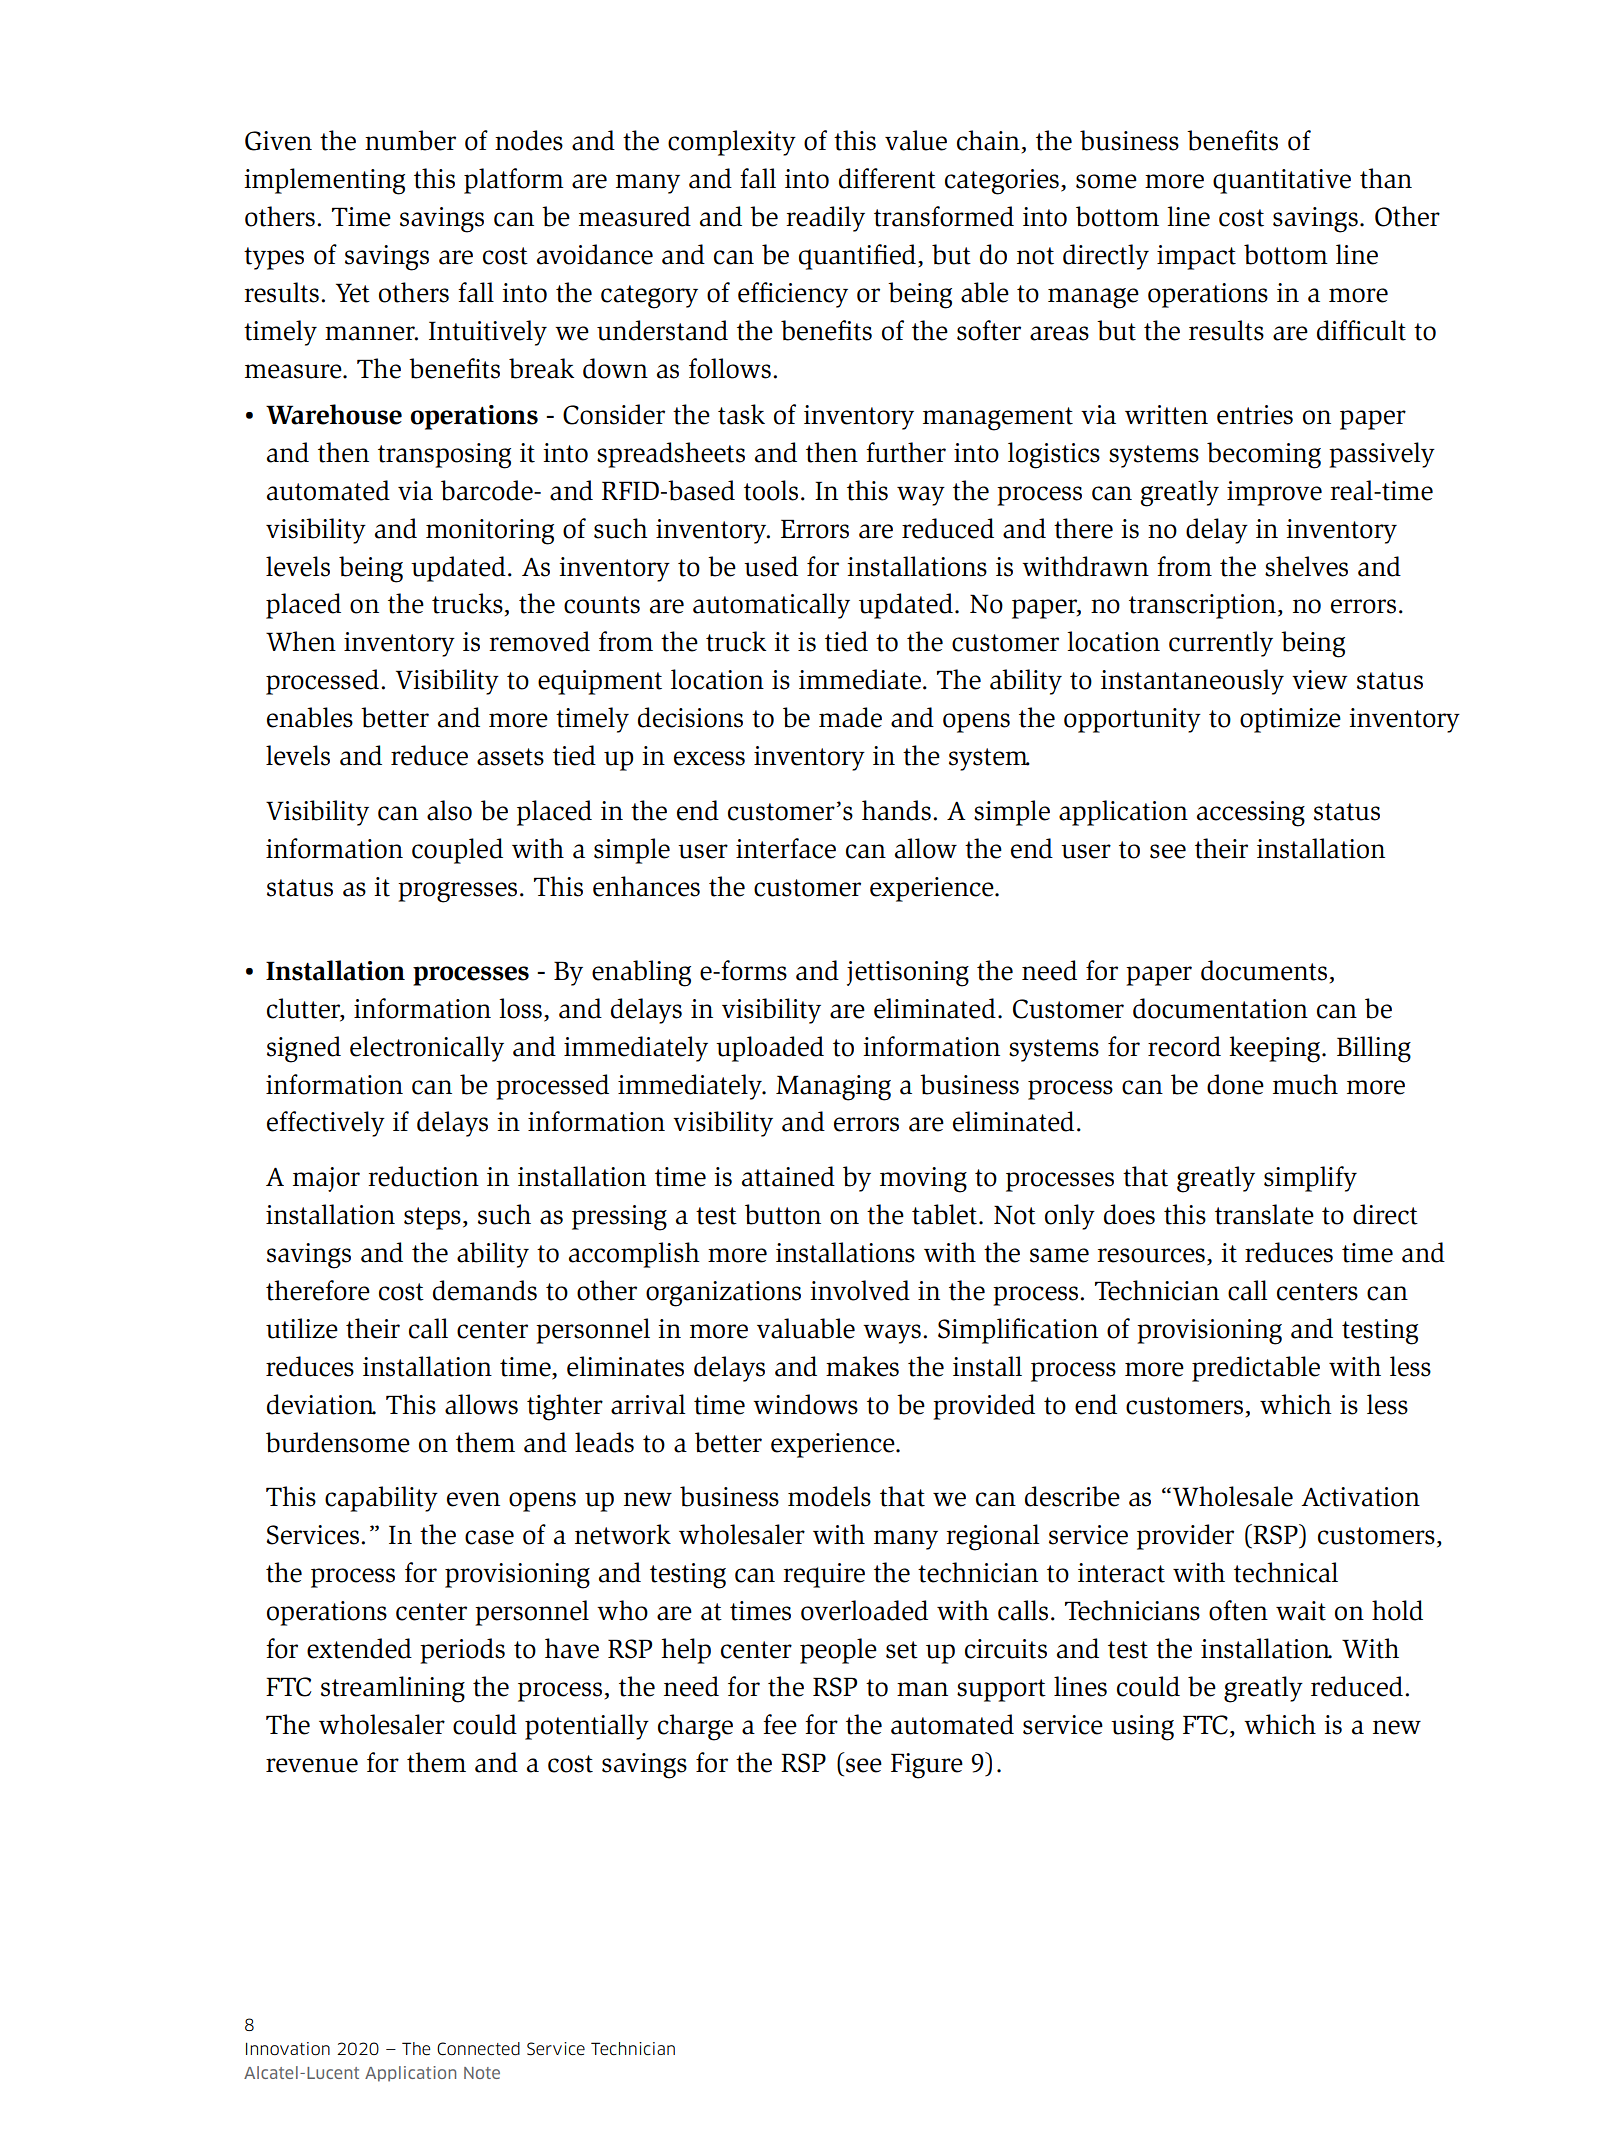  What do you see at coordinates (1282, 181) in the image?
I see `quantitative` at bounding box center [1282, 181].
